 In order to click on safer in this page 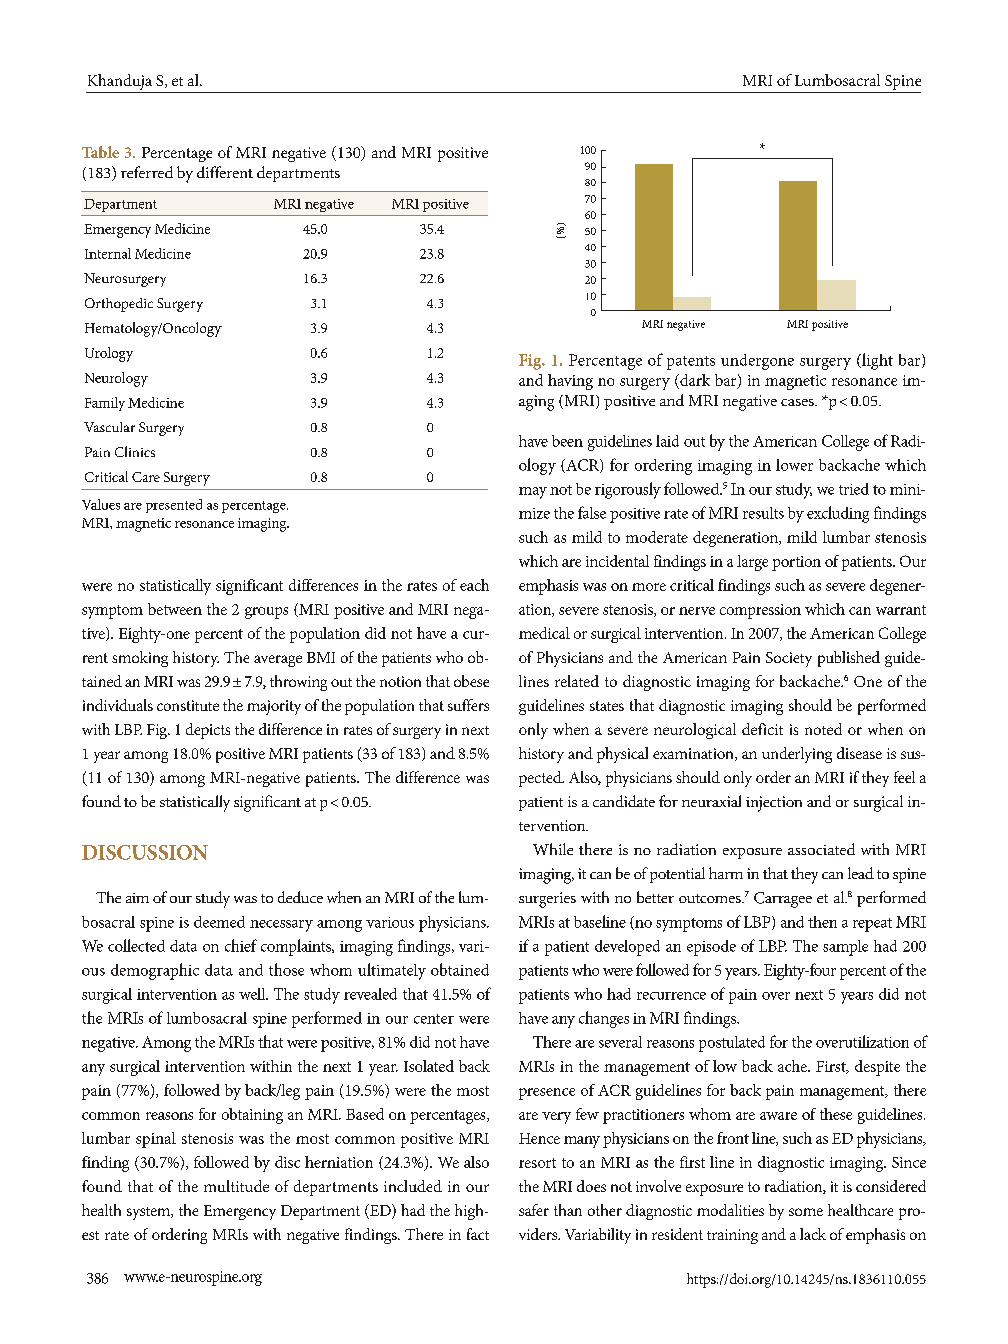, I will do `click(534, 1210)`.
